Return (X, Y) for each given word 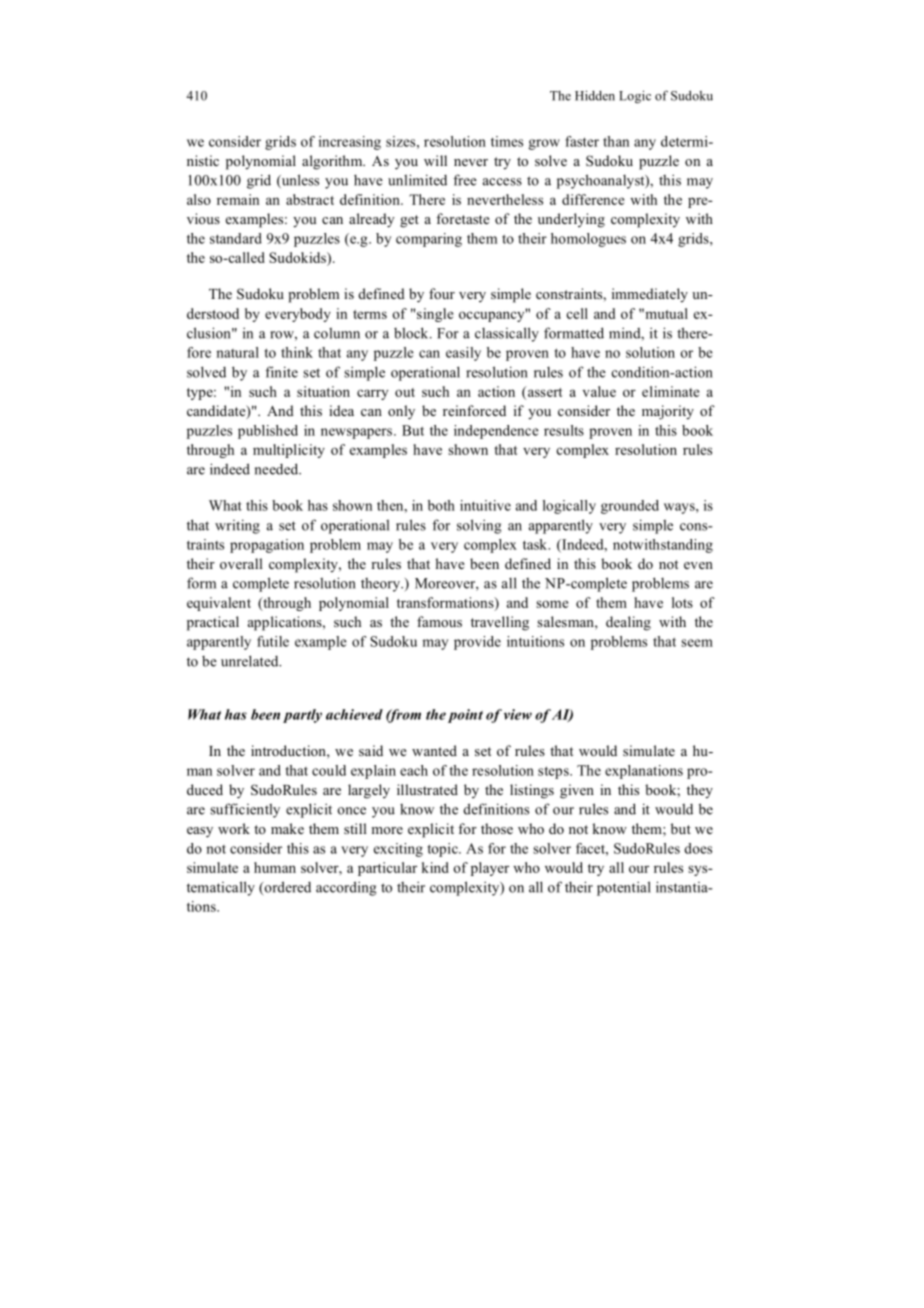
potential (624, 888)
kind (435, 867)
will (435, 160)
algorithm (333, 162)
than (616, 141)
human (275, 867)
